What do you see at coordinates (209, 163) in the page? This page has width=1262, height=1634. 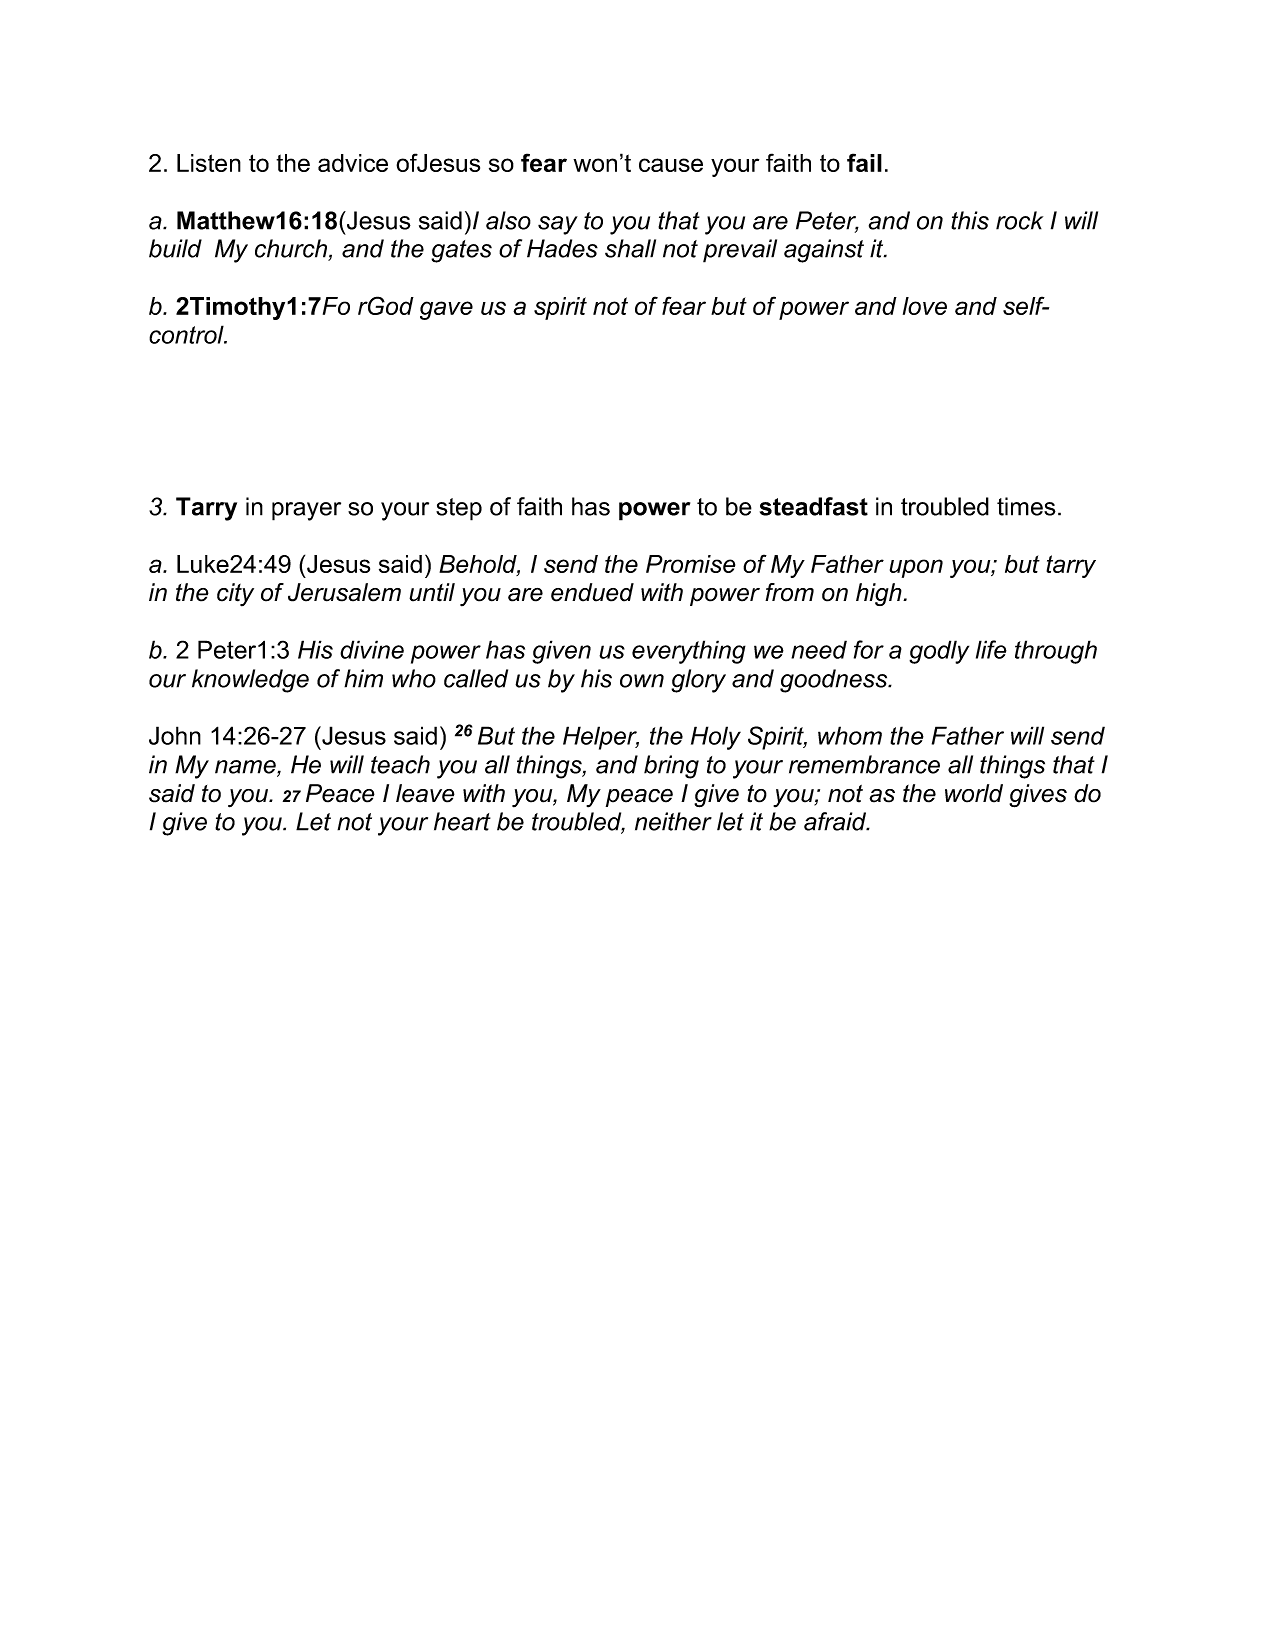 I see `Listen` at bounding box center [209, 163].
